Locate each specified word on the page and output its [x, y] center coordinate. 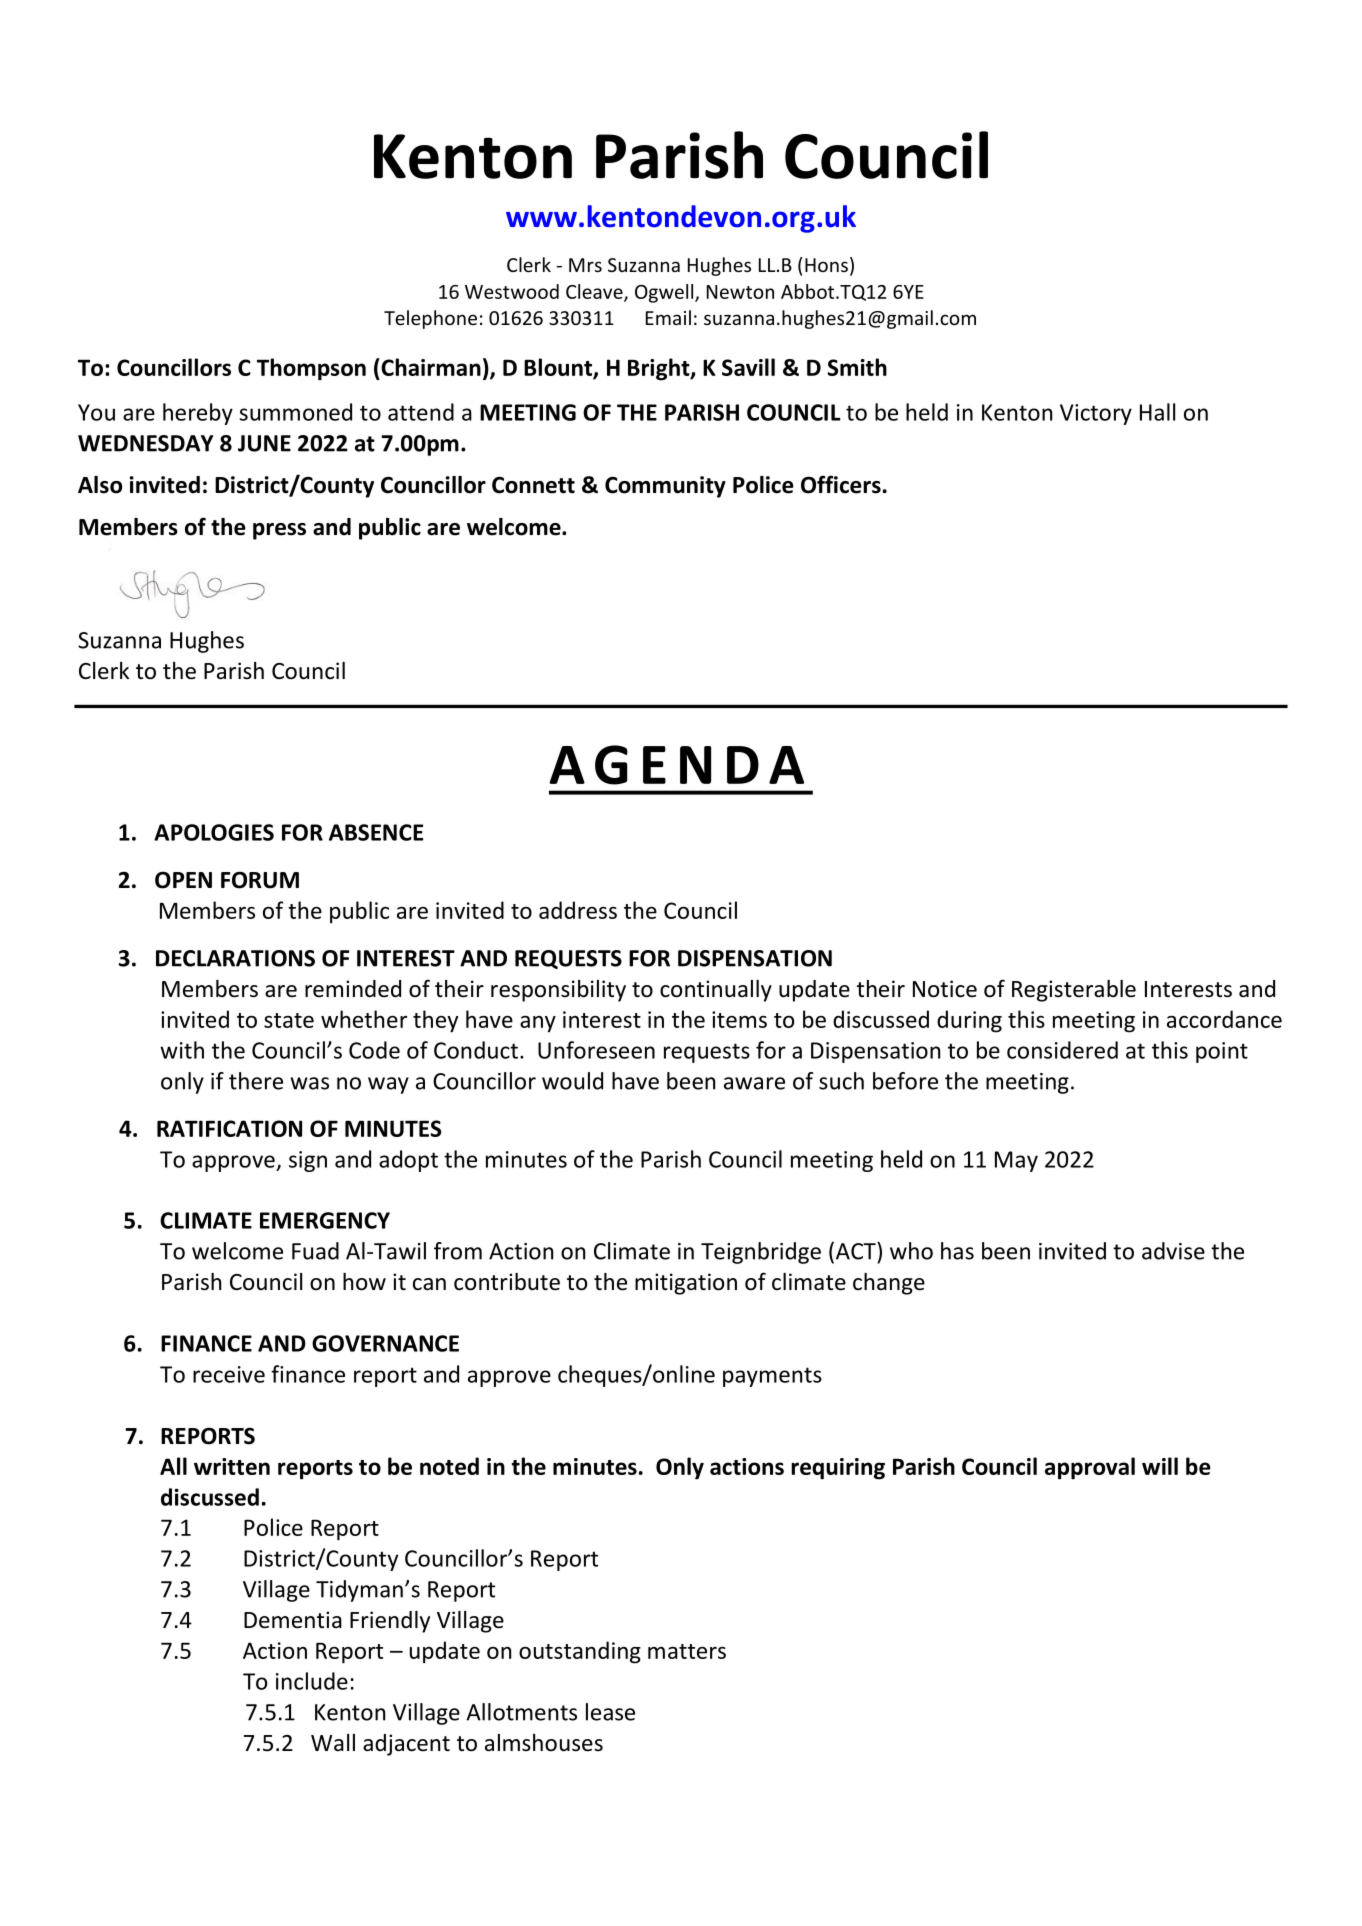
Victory [1096, 414]
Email [668, 317]
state [289, 1020]
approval [1090, 1468]
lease [610, 1712]
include [312, 1681]
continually [716, 991]
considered [1062, 1050]
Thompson [311, 369]
